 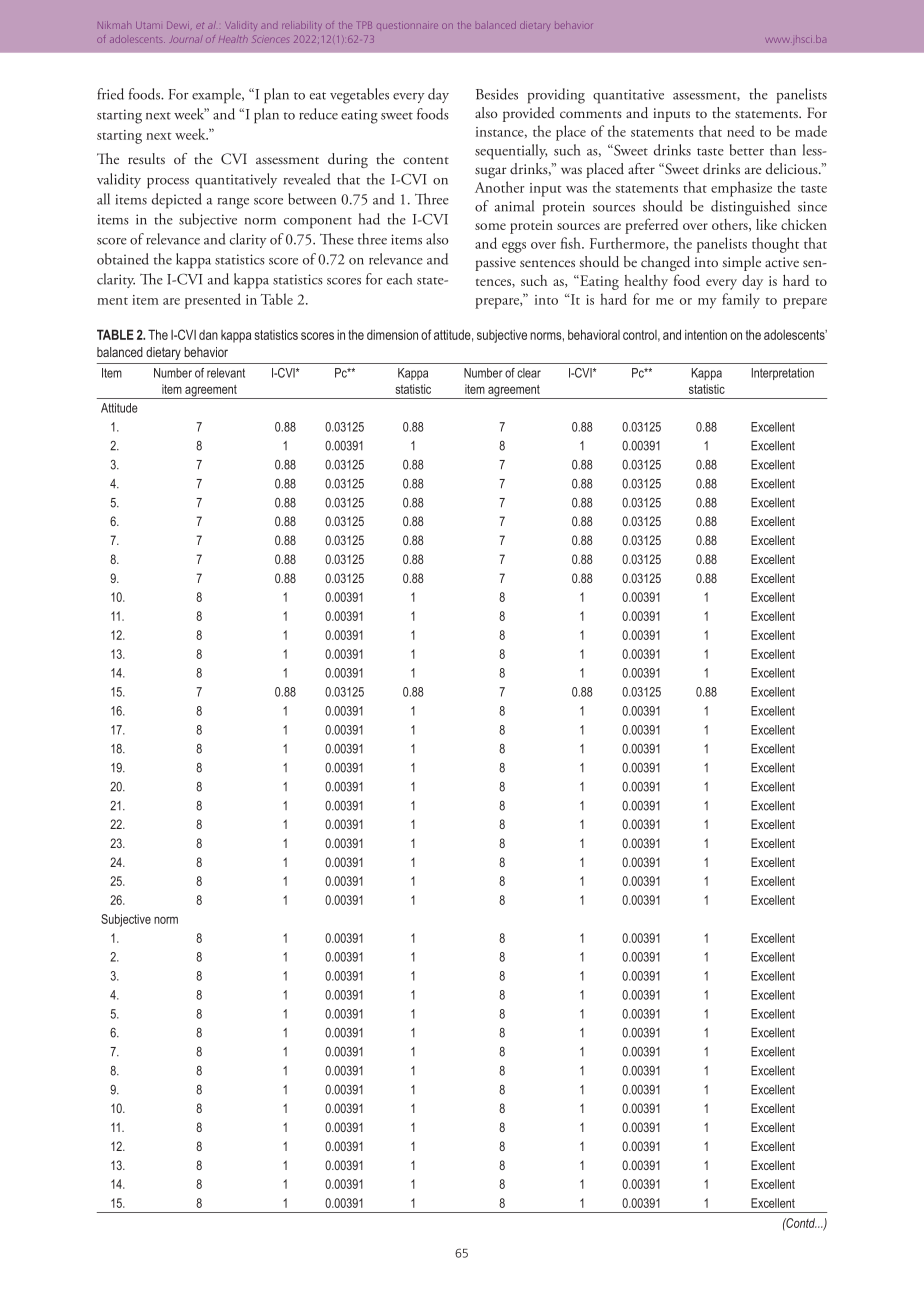 What do you see at coordinates (747, 150) in the page?
I see `better` at bounding box center [747, 150].
